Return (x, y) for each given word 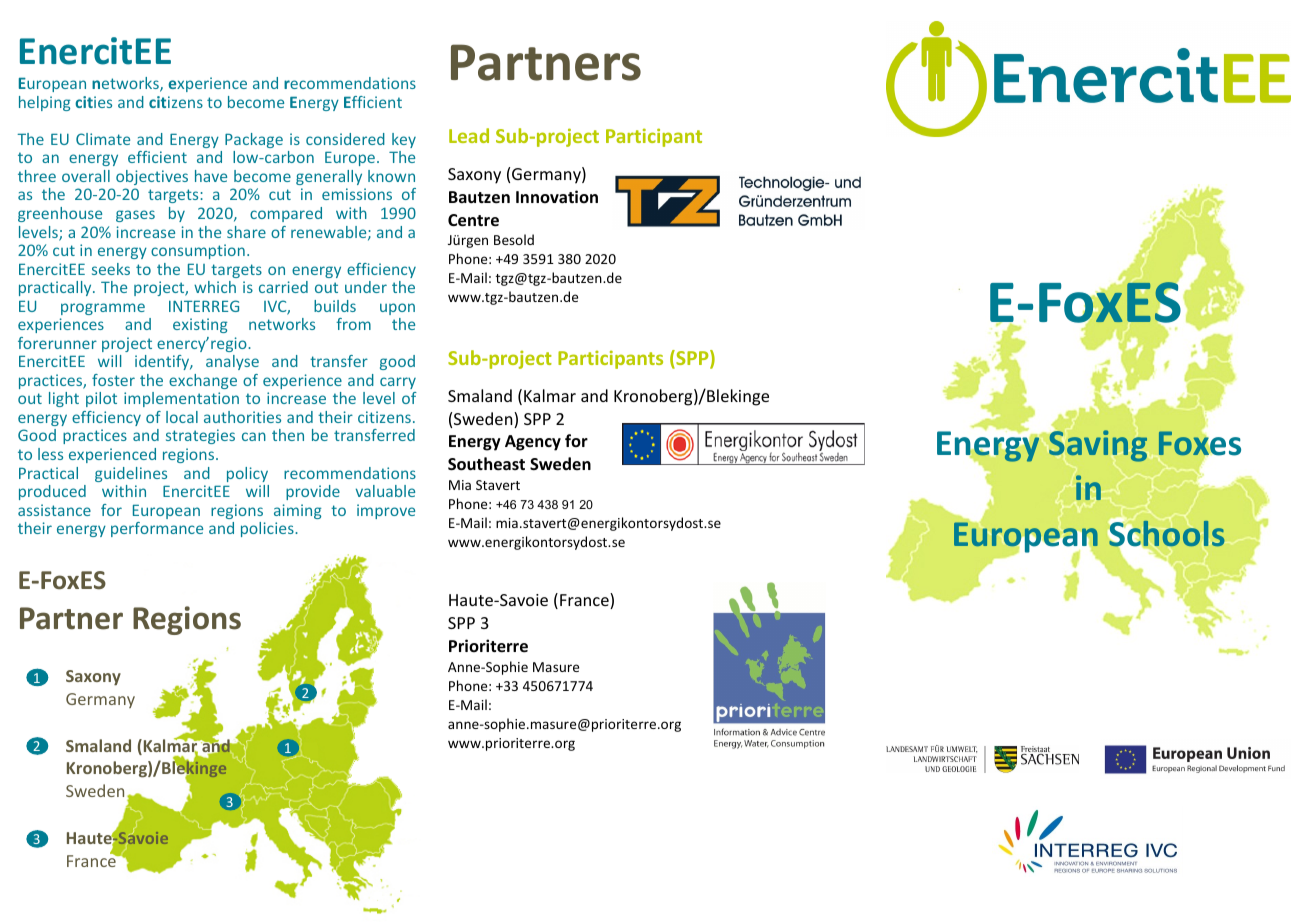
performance (157, 529)
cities (93, 102)
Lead (469, 135)
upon (397, 309)
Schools (1166, 533)
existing (200, 325)
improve (386, 511)
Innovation (557, 196)
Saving (1097, 445)
